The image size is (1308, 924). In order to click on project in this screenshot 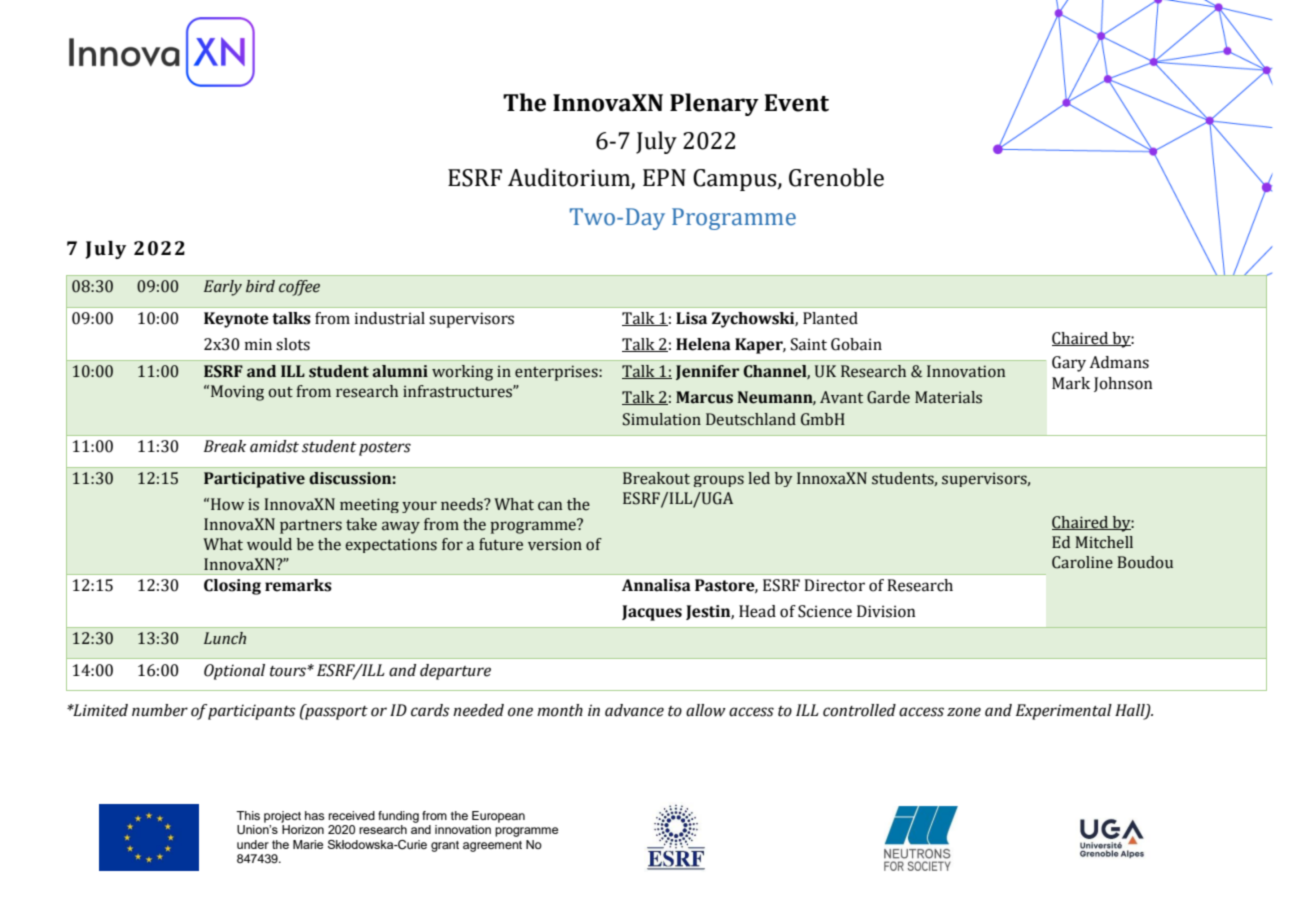, I will do `click(282, 817)`.
